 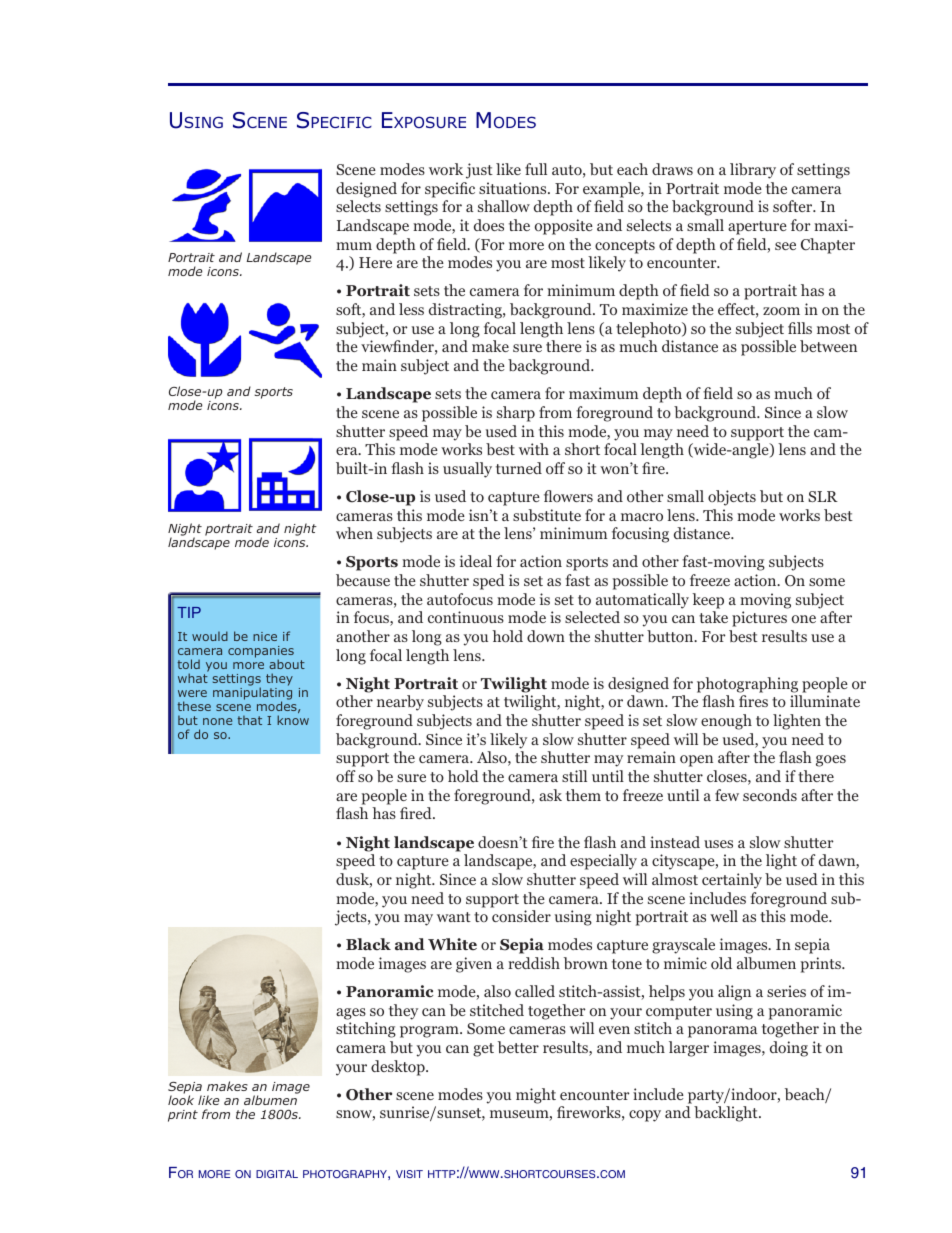 I want to click on SLR, so click(x=823, y=496).
